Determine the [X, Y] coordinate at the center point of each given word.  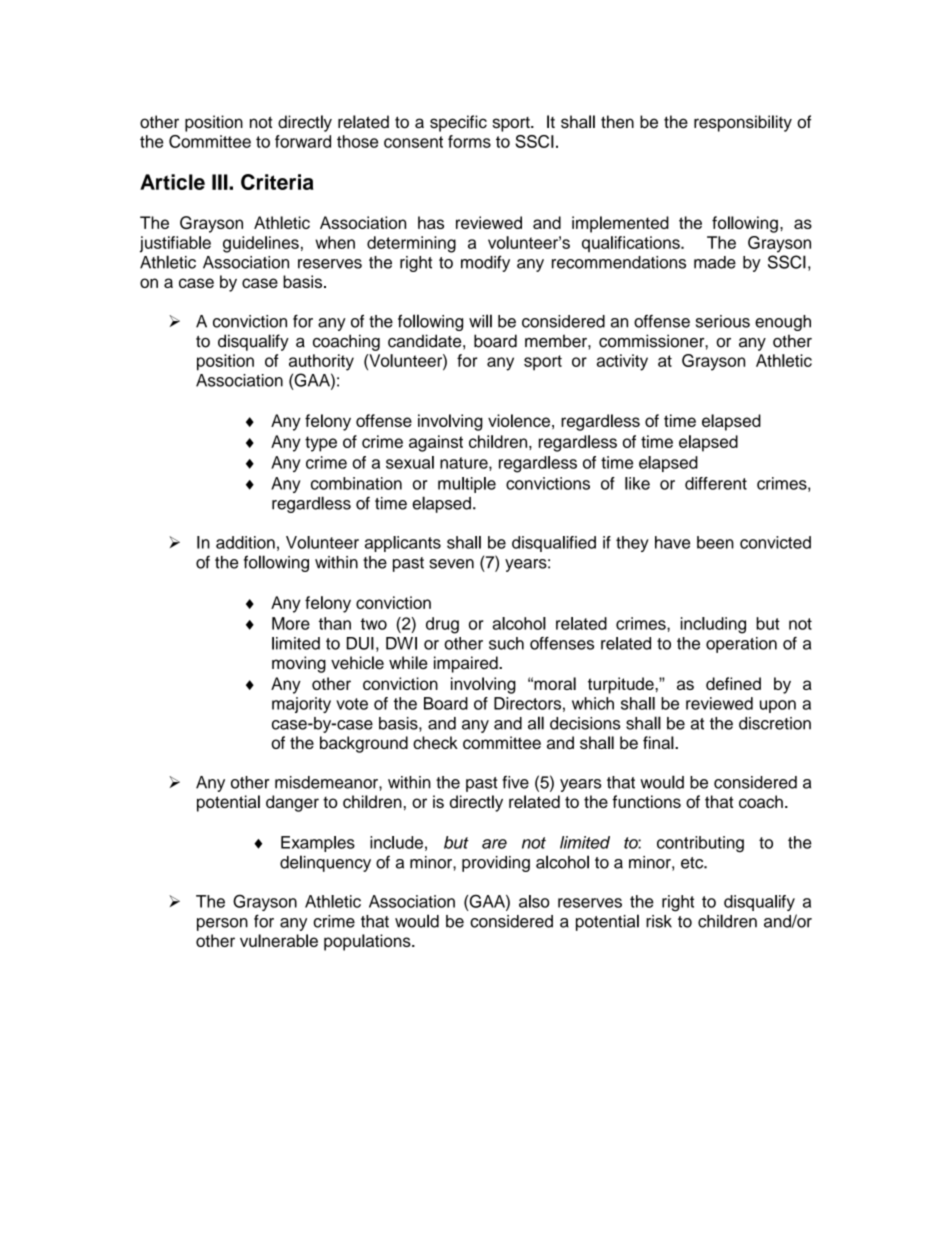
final [659, 742]
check [435, 742]
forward [303, 141]
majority [301, 705]
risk [659, 921]
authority [321, 362]
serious [723, 321]
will [480, 321]
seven [452, 564]
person [222, 924]
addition [245, 542]
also [534, 901]
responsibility [743, 123]
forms [469, 141]
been [715, 542]
